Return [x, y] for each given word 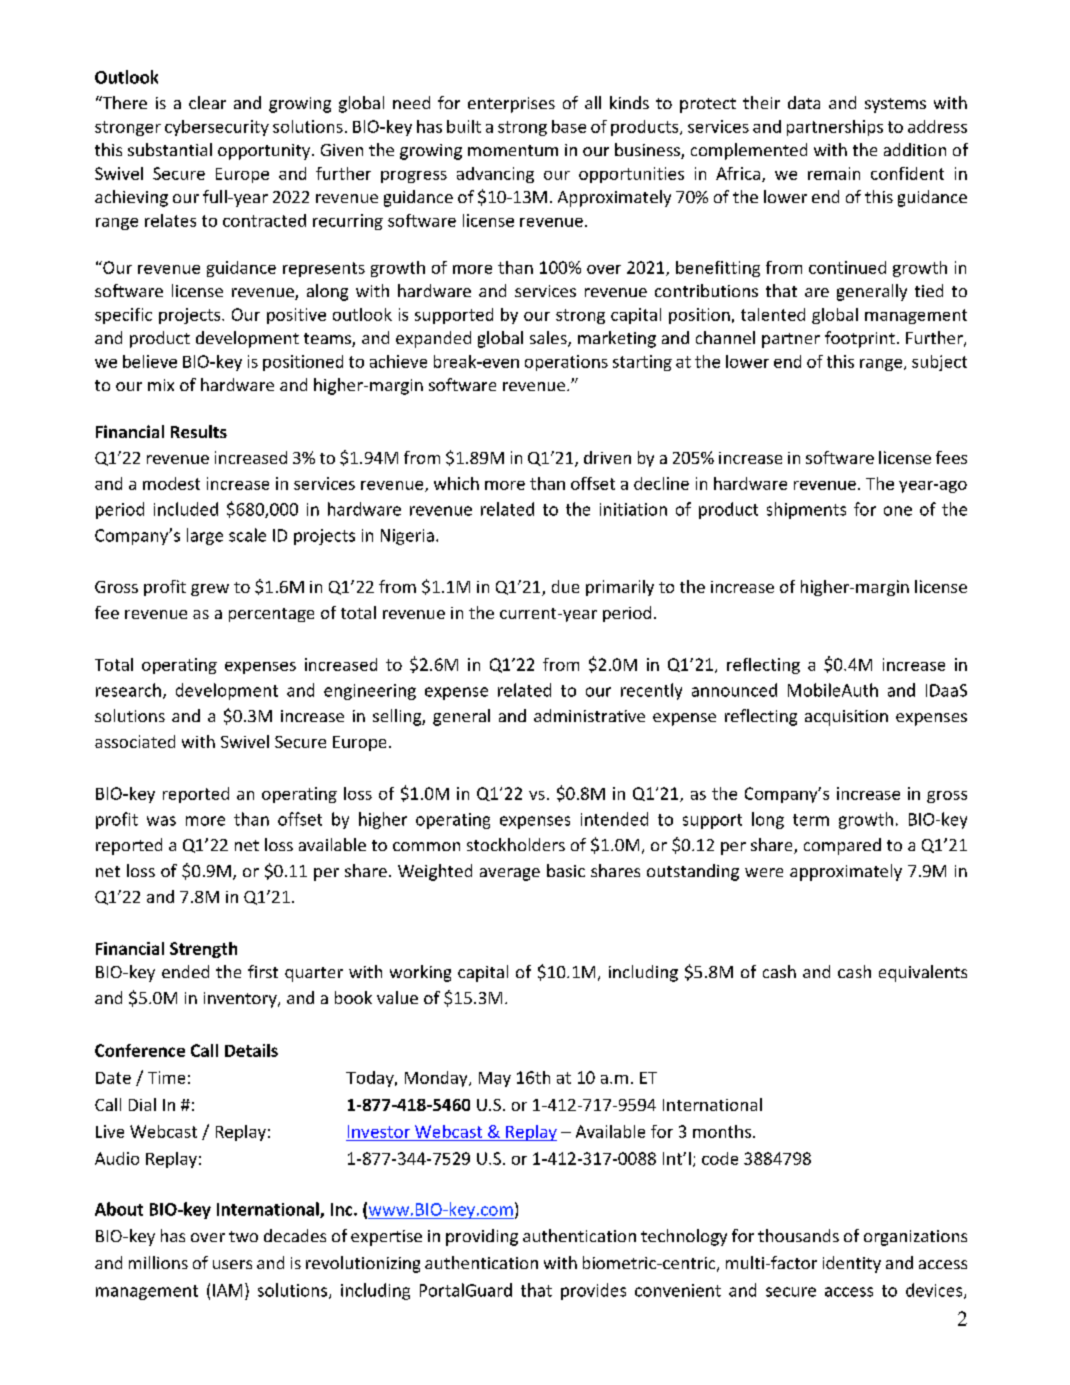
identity [852, 1264]
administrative [589, 715]
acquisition [846, 718]
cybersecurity [217, 128]
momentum [513, 150]
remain [834, 173]
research [128, 690]
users [232, 1264]
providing [482, 1237]
